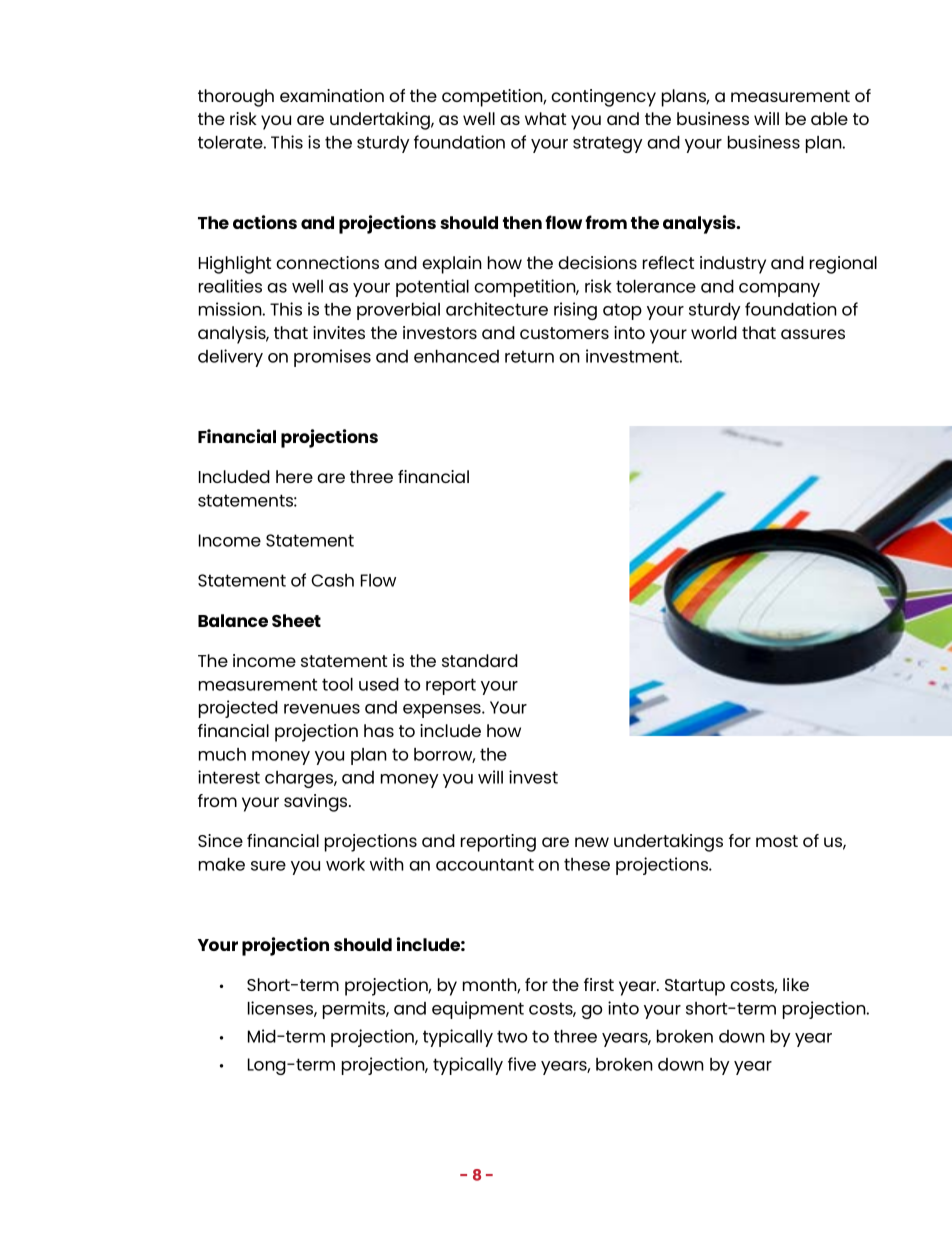  I want to click on able, so click(829, 118).
